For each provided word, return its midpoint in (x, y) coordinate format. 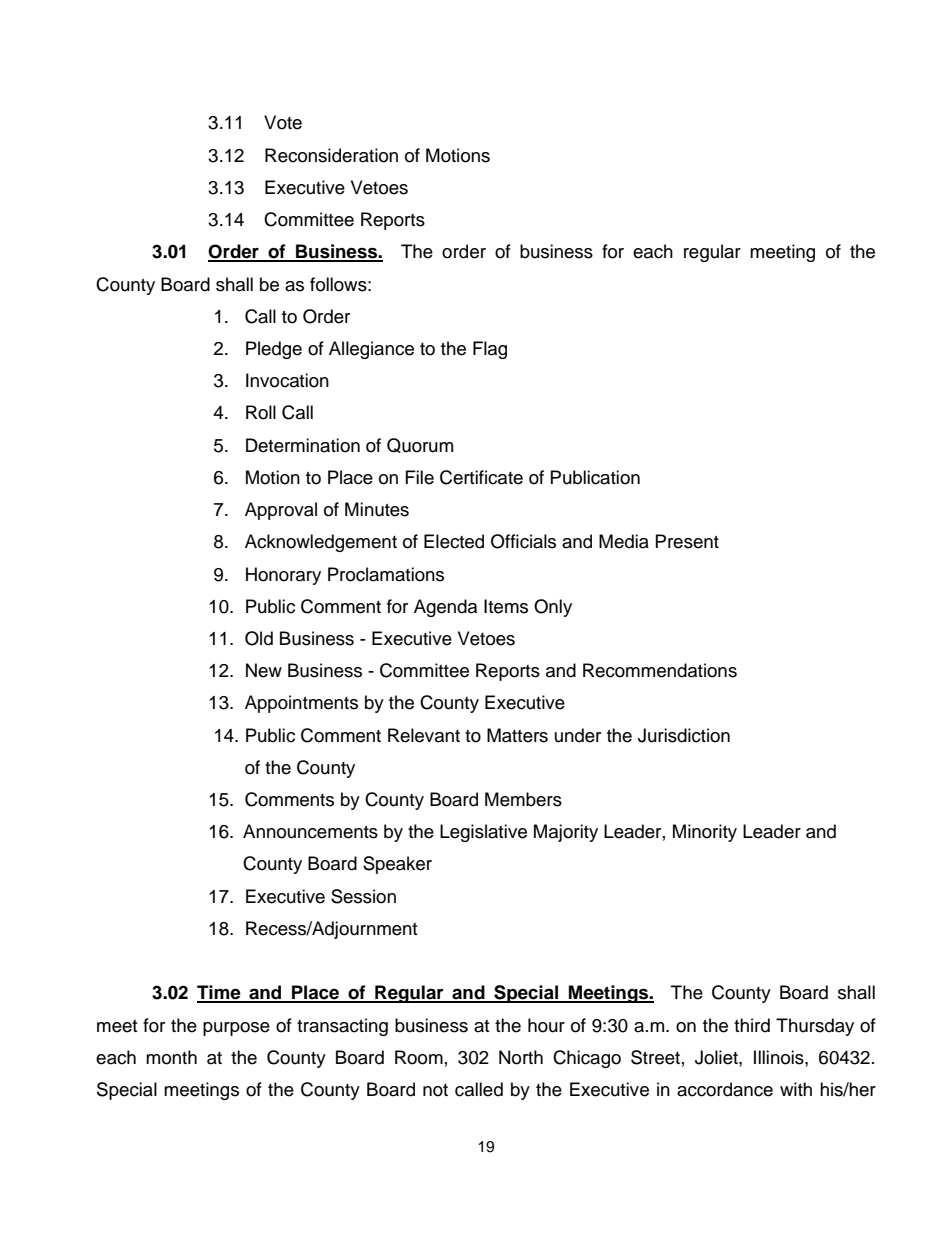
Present (687, 541)
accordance (725, 1089)
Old (259, 638)
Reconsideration (331, 155)
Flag (490, 350)
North (521, 1057)
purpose (236, 1029)
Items (506, 606)
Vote (283, 122)
